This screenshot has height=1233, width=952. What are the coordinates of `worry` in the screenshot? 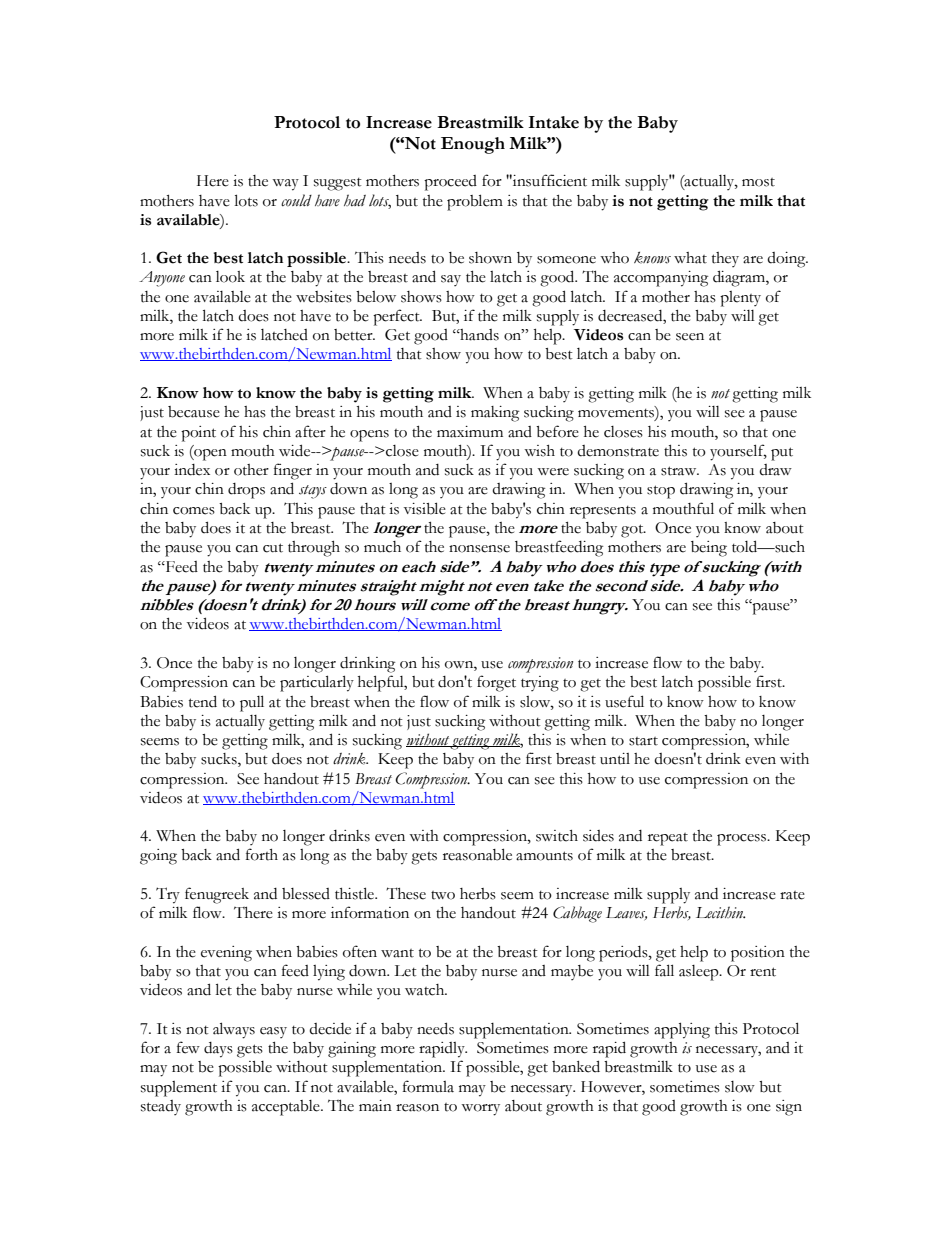 It's located at (480, 1110).
